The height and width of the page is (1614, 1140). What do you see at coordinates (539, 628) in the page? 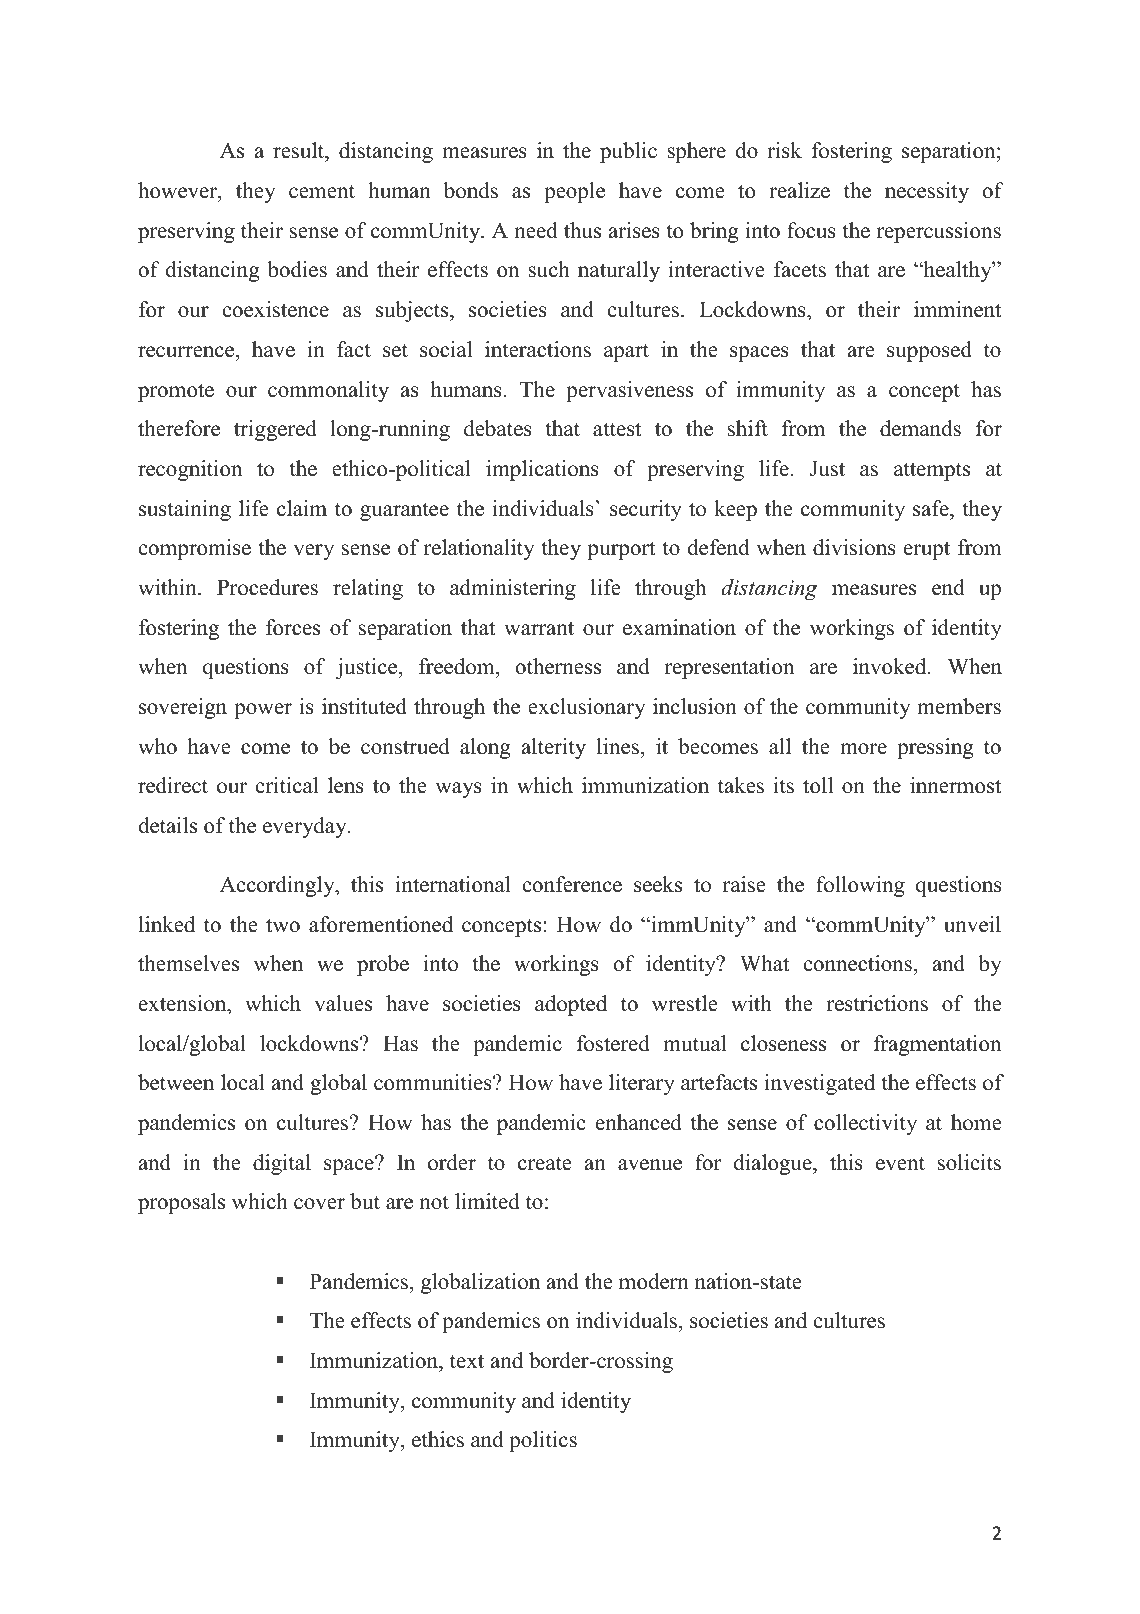
I see `warrant` at bounding box center [539, 628].
